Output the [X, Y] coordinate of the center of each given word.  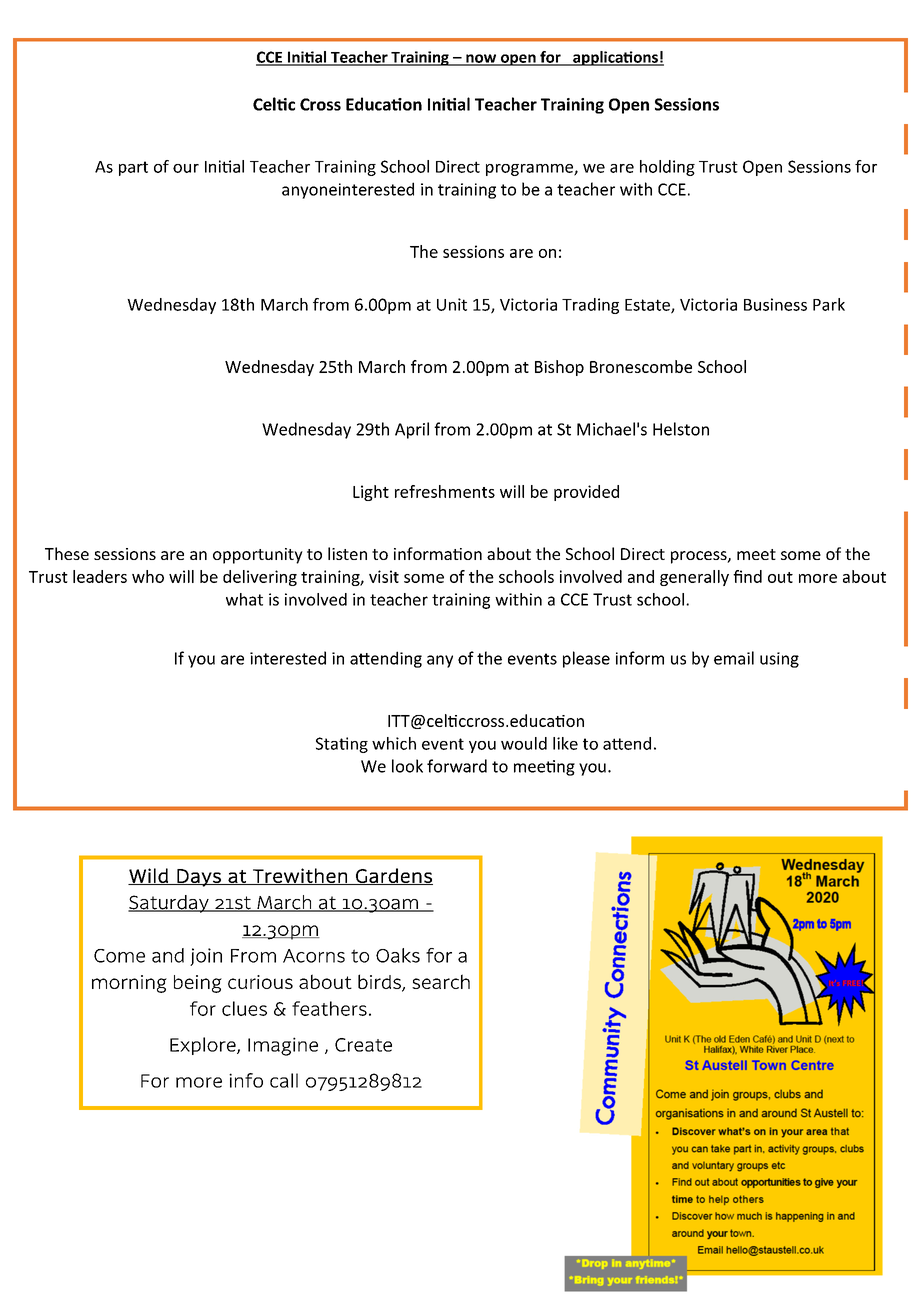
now [481, 59]
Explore [204, 1046]
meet [756, 554]
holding [667, 168]
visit [384, 576]
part [133, 168]
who [148, 576]
